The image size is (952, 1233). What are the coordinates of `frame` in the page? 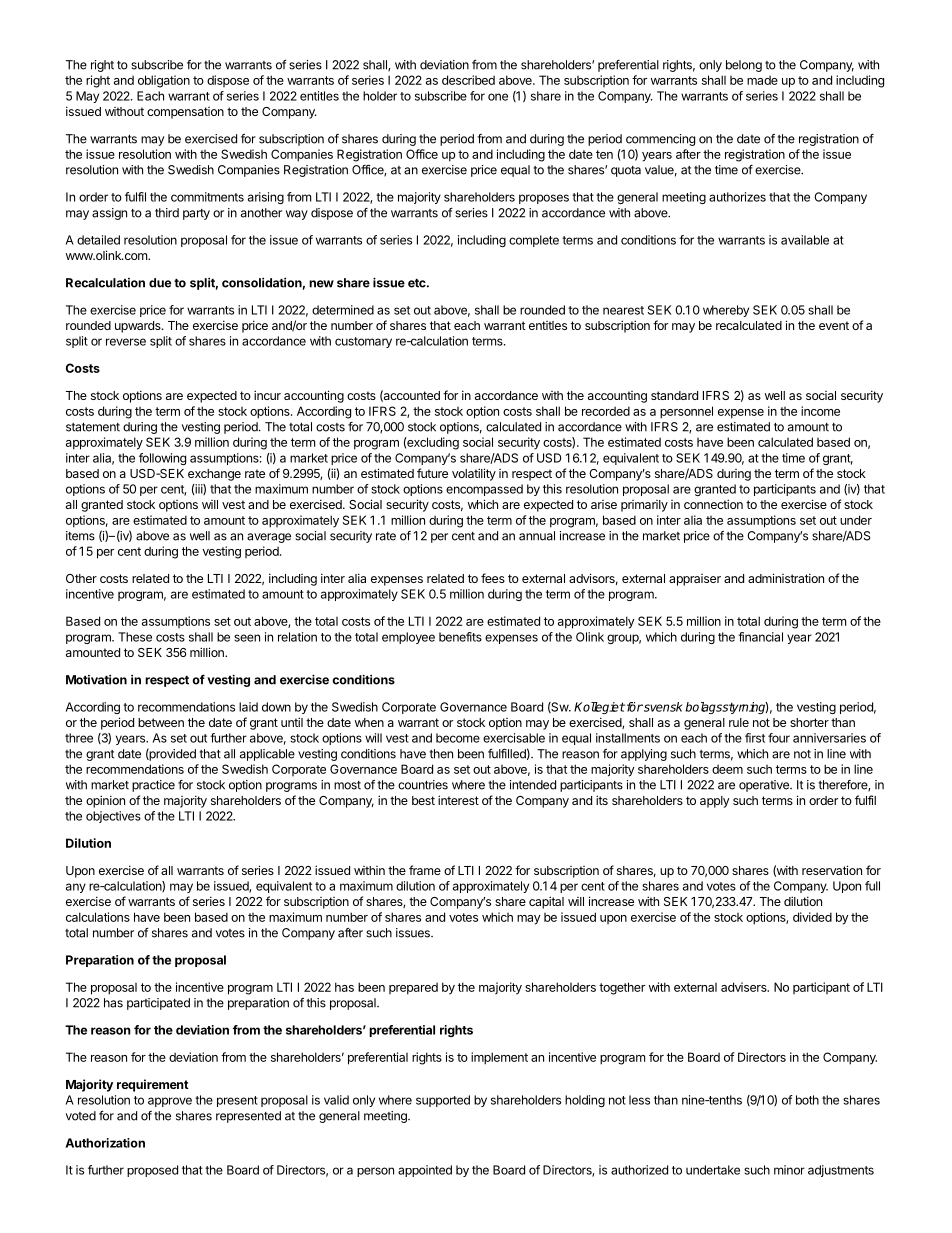 It's located at (425, 870).
